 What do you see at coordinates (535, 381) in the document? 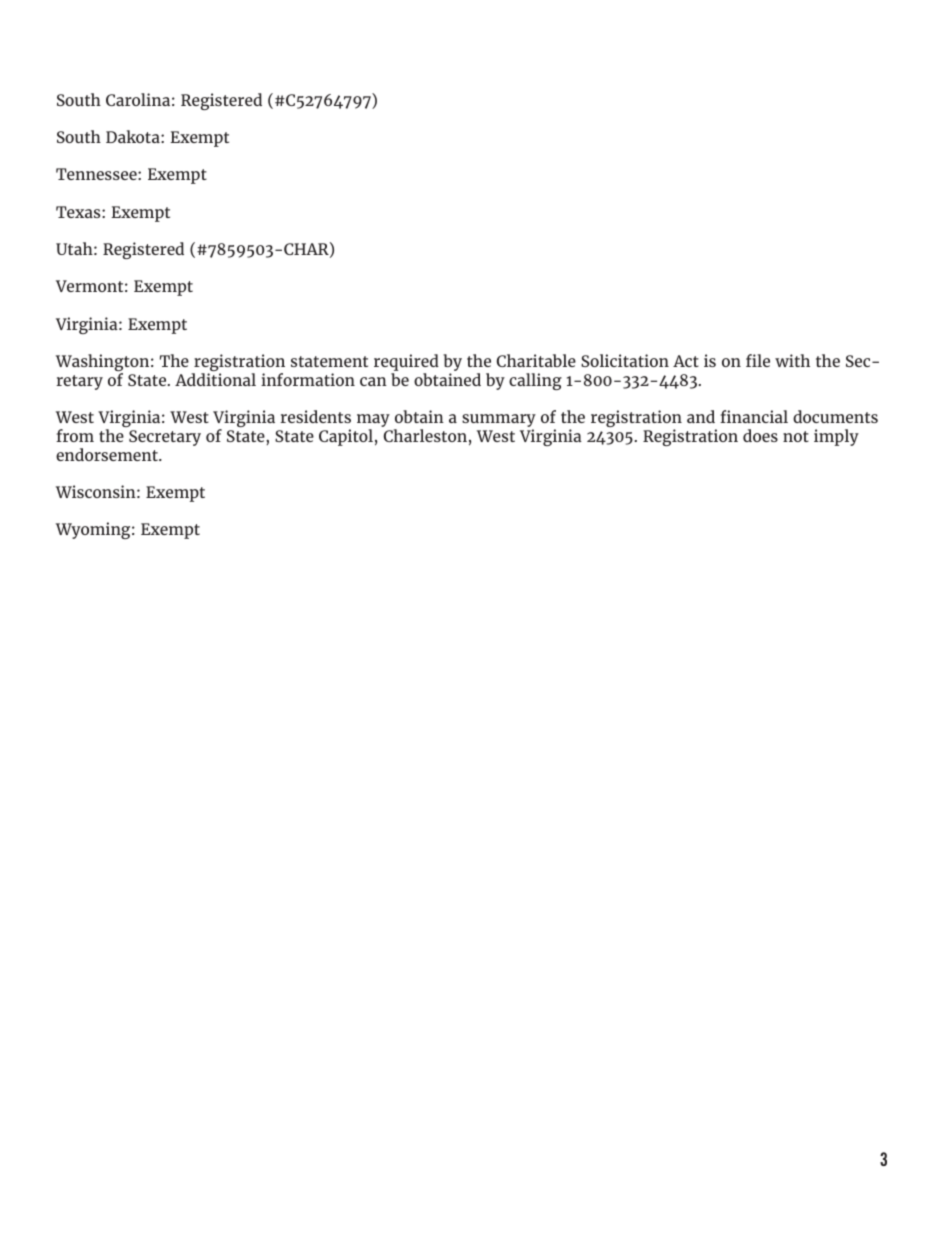
I see `calling` at bounding box center [535, 381].
